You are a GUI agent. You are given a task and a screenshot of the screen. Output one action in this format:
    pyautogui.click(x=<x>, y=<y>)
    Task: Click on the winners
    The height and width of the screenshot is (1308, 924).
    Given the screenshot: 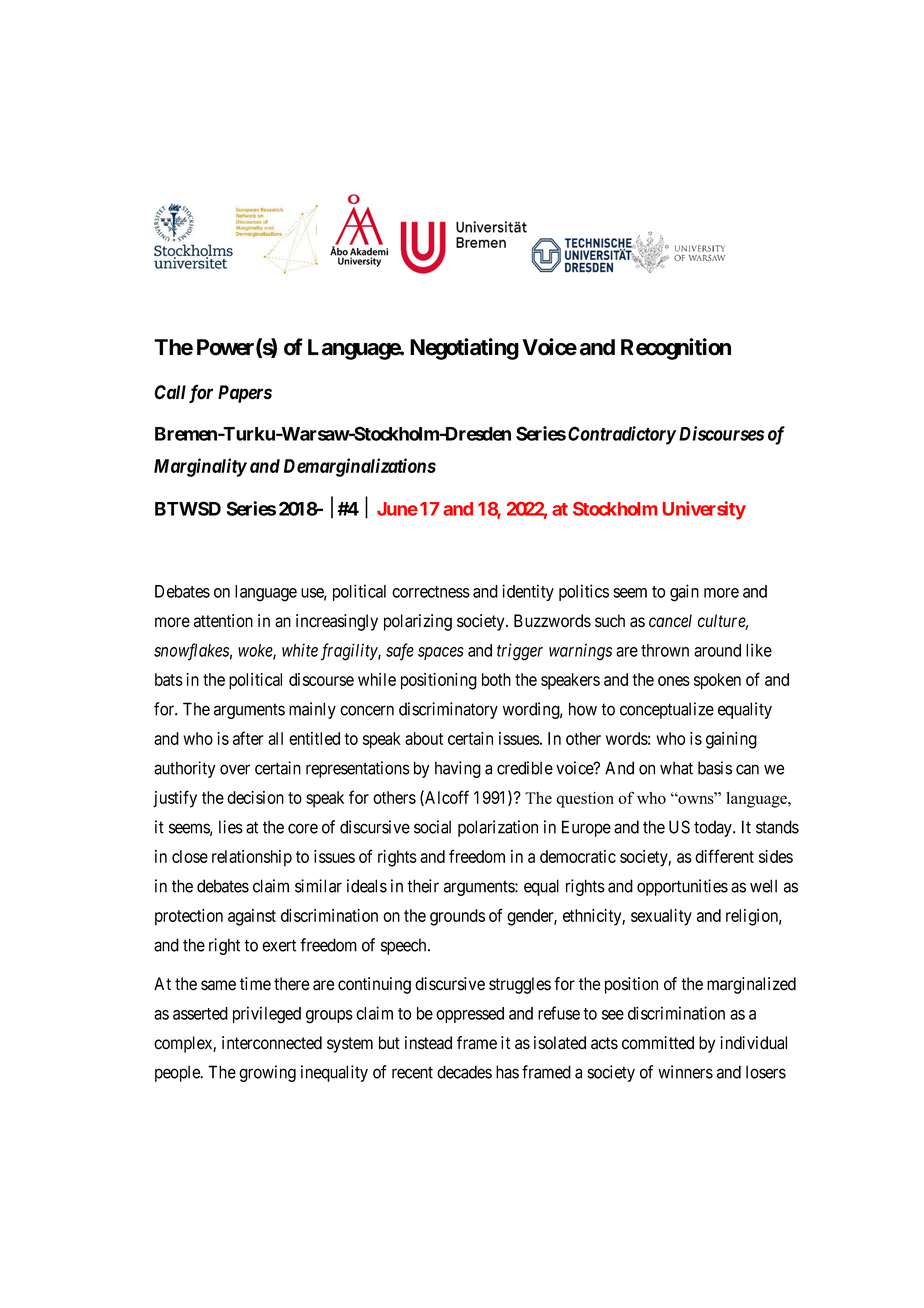 What is the action you would take?
    pyautogui.click(x=685, y=1072)
